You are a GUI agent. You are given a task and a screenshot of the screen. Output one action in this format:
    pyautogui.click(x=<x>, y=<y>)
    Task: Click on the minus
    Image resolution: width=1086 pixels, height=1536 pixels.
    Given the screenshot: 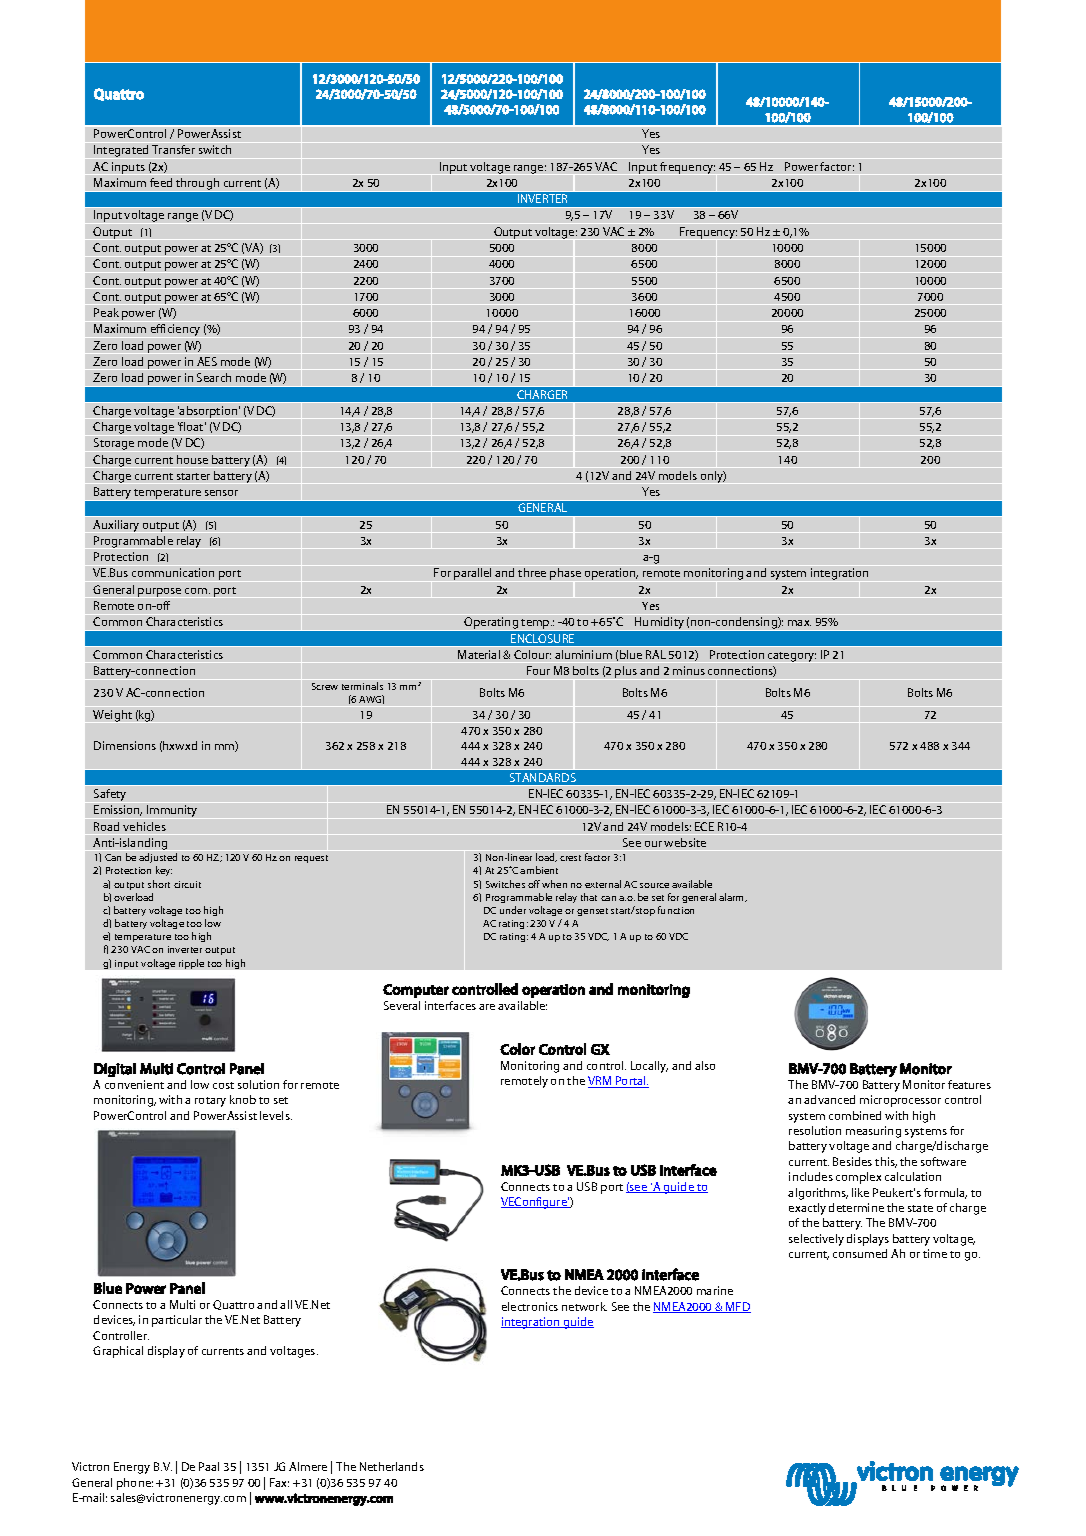 What is the action you would take?
    pyautogui.click(x=689, y=670)
